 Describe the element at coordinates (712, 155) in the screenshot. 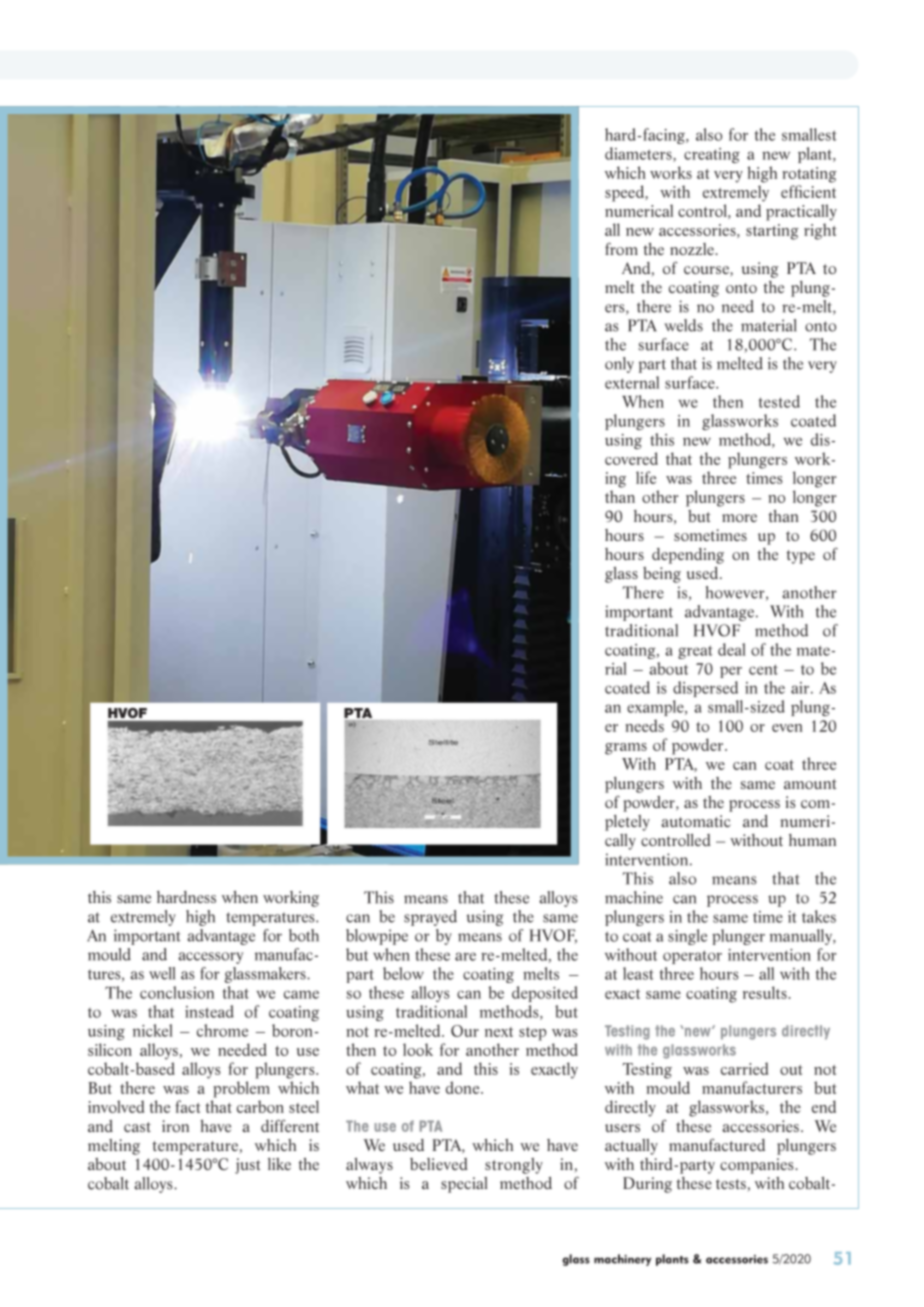

I see `creating` at that location.
